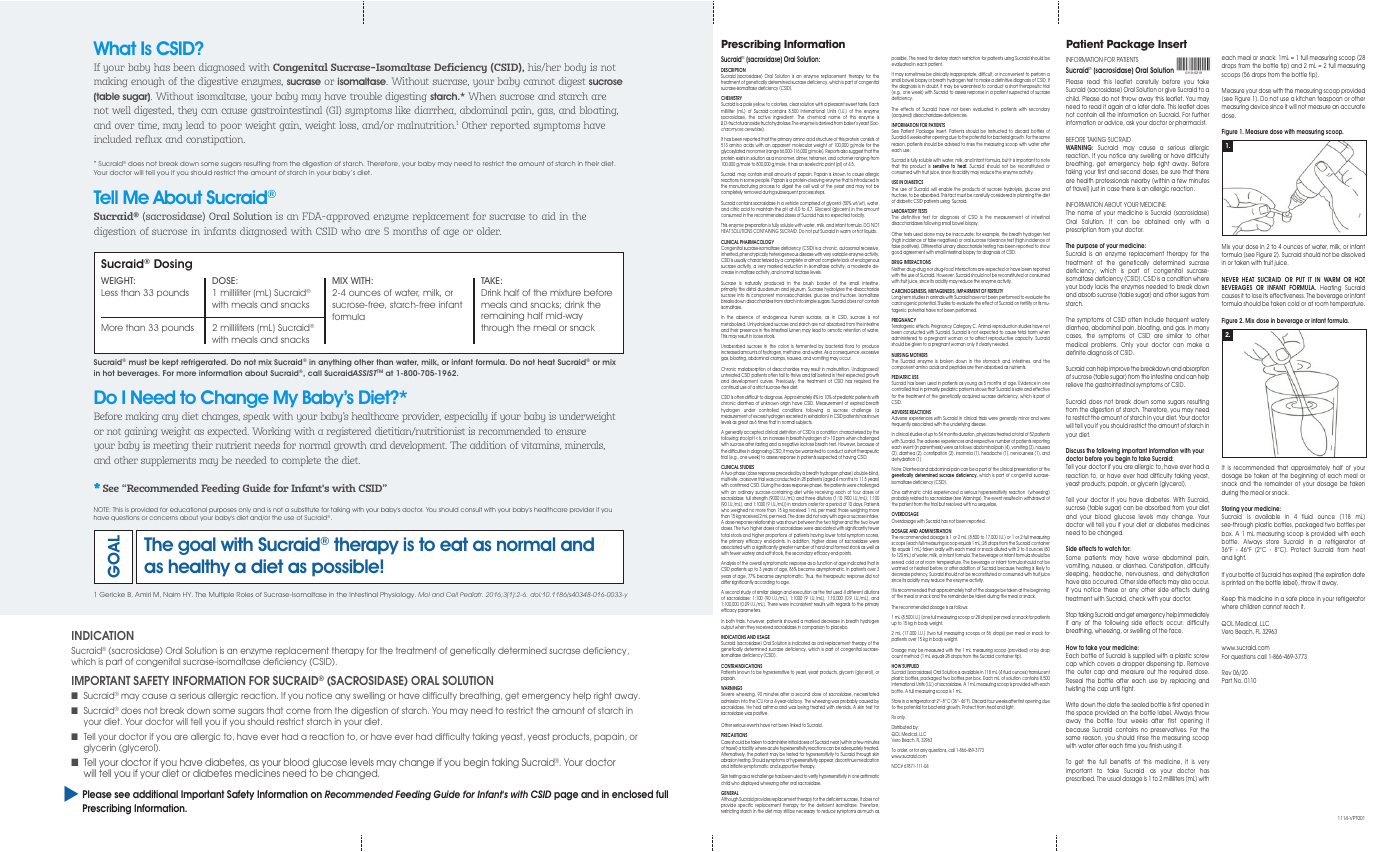  Describe the element at coordinates (750, 783) in the screenshot. I see `displayed` at that location.
